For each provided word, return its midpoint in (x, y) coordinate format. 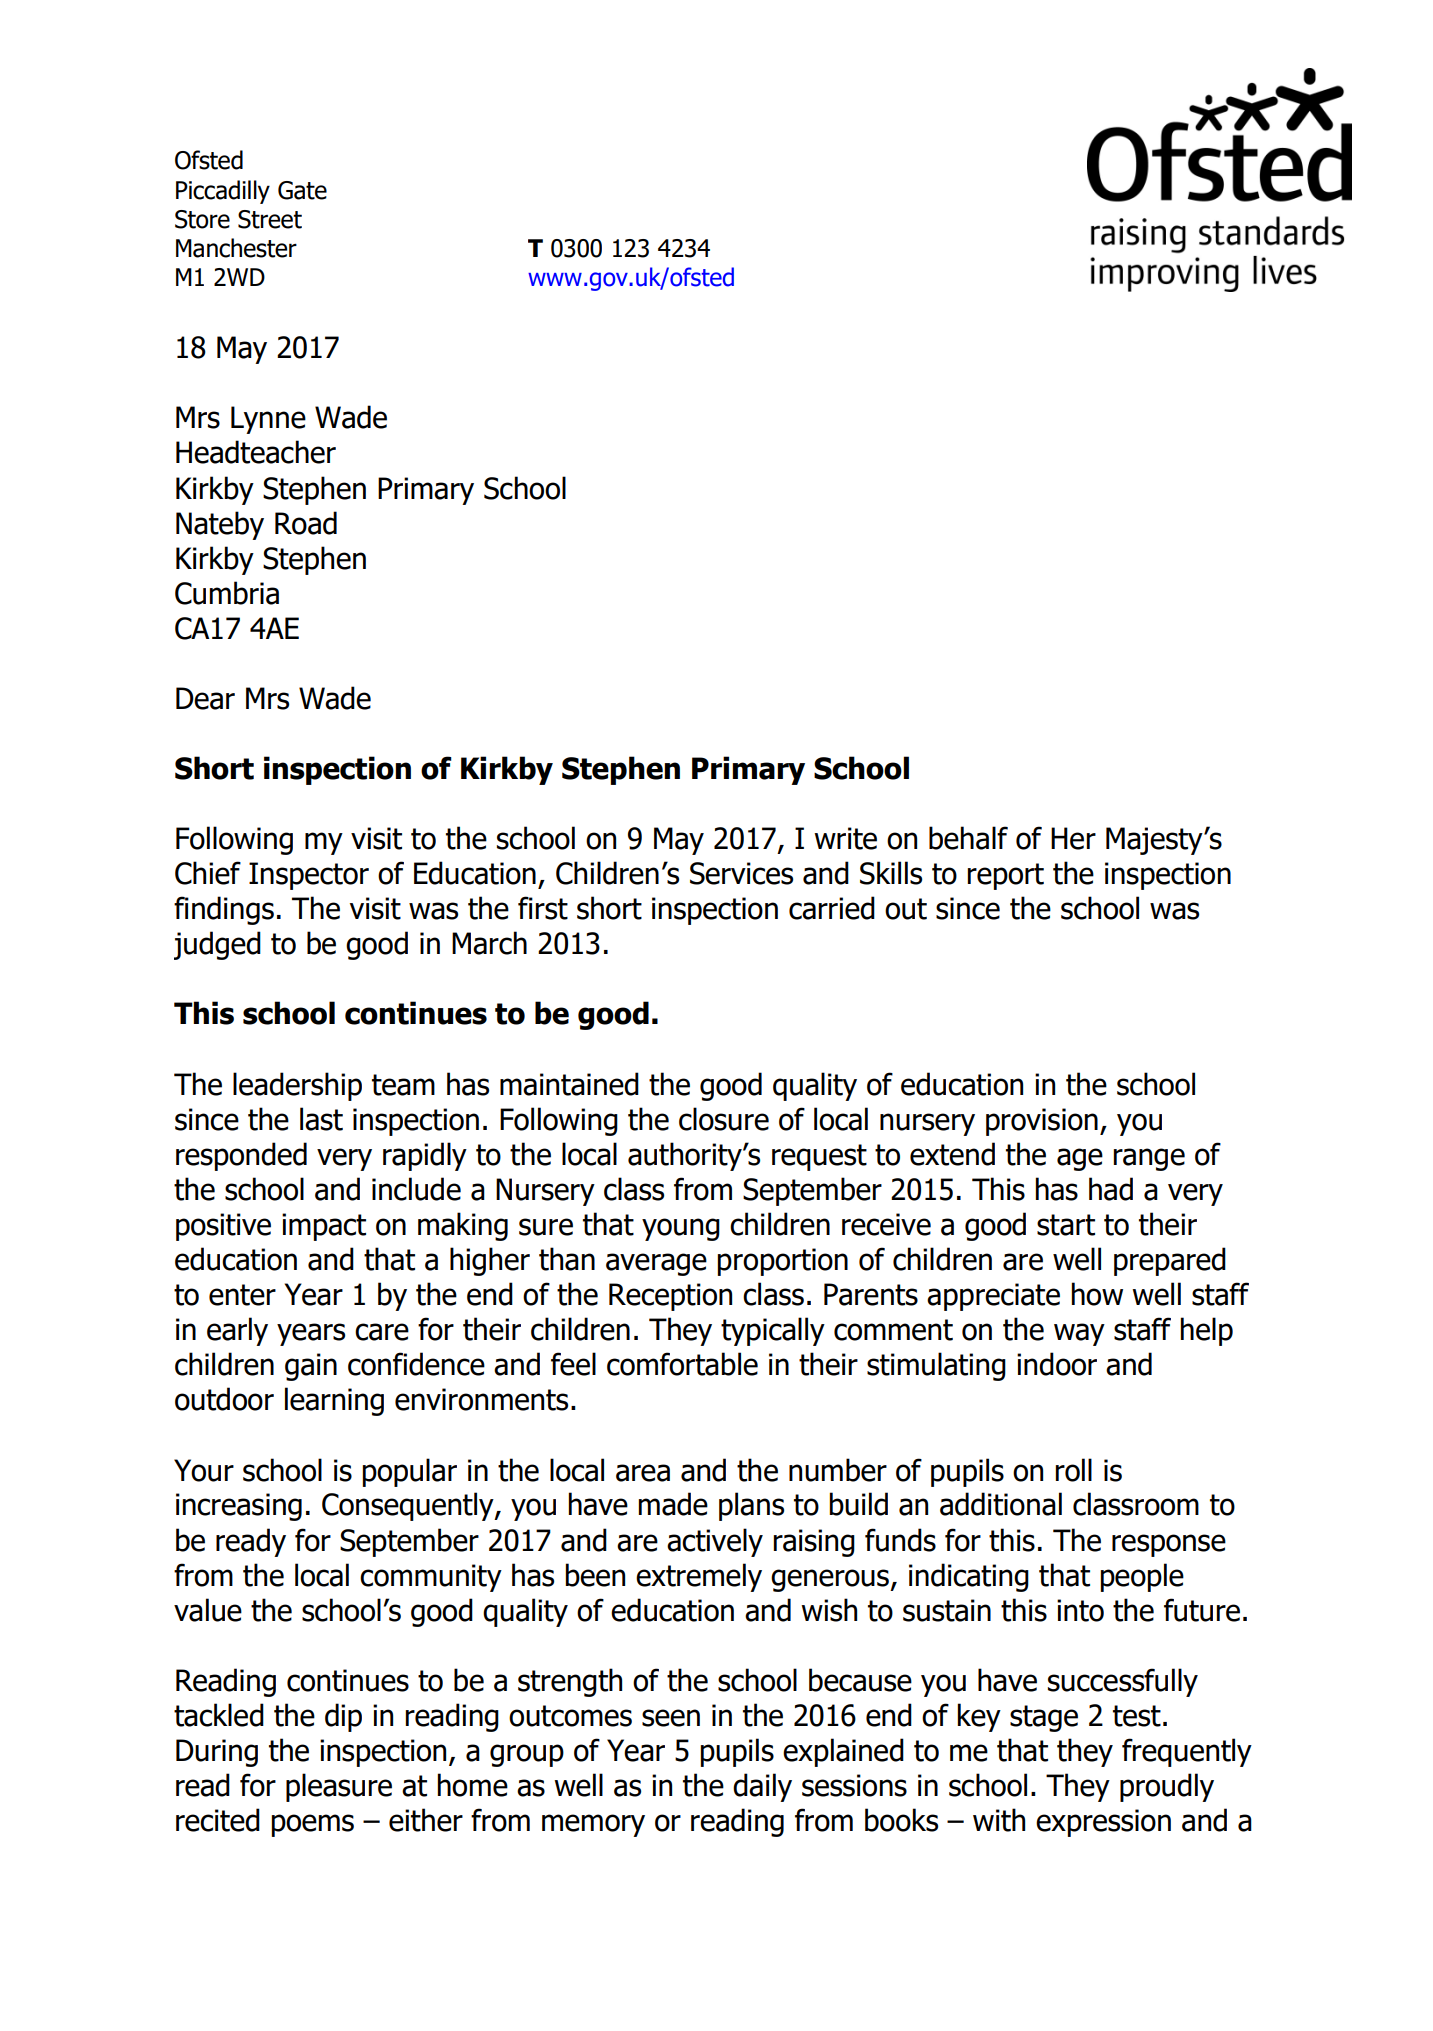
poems (312, 1825)
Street (270, 219)
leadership (297, 1086)
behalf (968, 838)
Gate (302, 190)
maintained (569, 1084)
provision (1042, 1122)
